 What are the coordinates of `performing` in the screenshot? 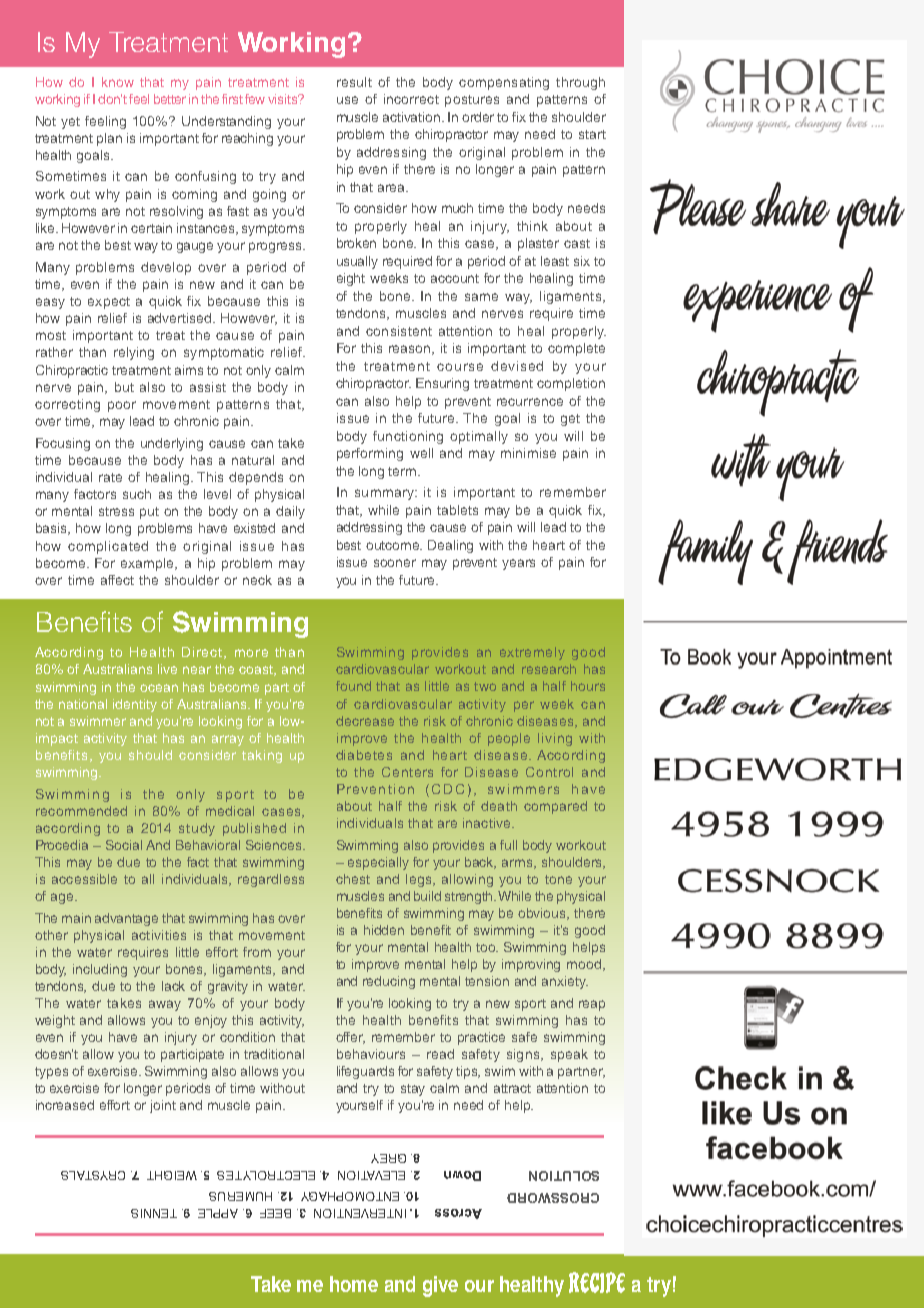 It's located at (370, 454).
